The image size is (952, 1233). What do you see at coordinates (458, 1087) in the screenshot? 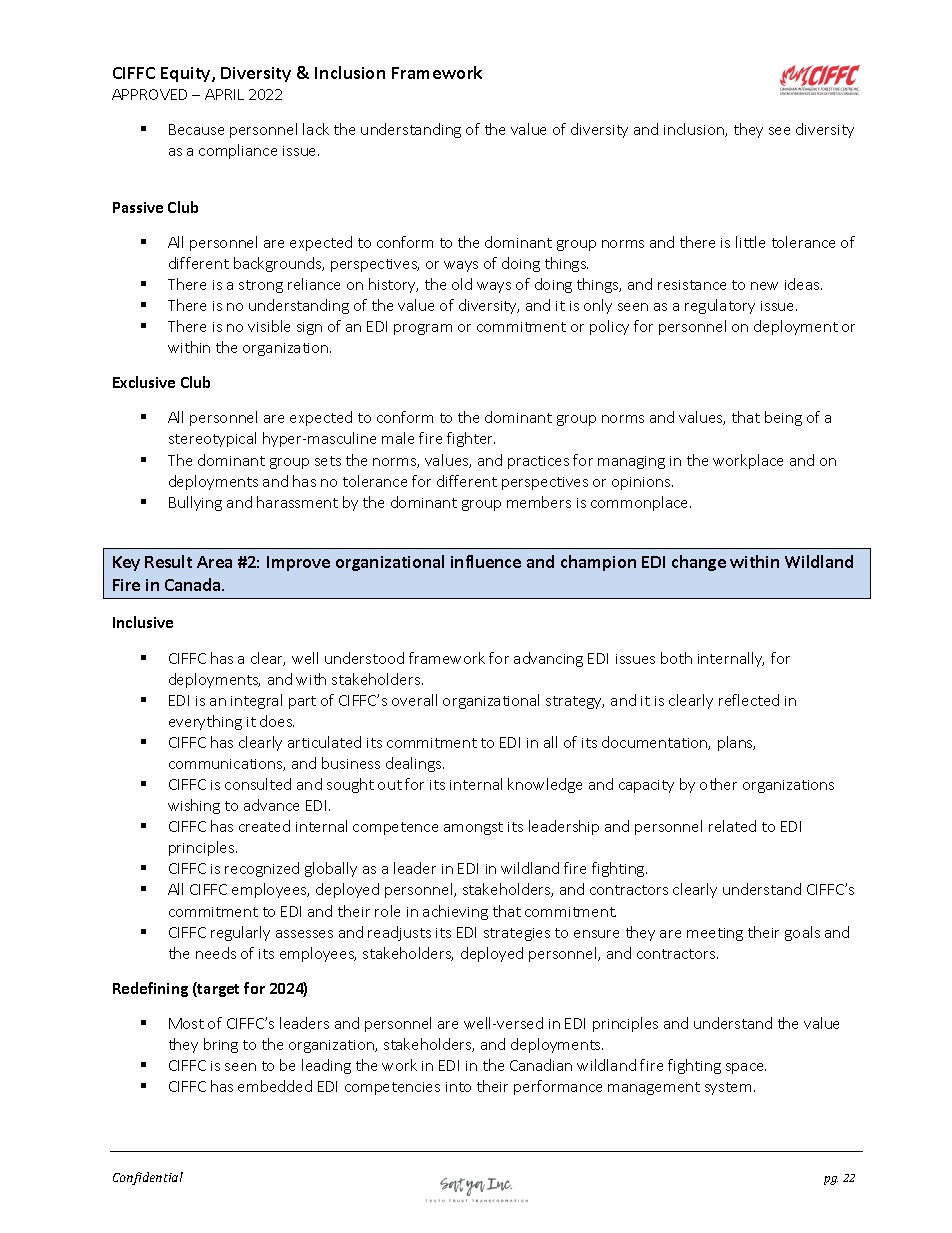
I see `into` at bounding box center [458, 1087].
